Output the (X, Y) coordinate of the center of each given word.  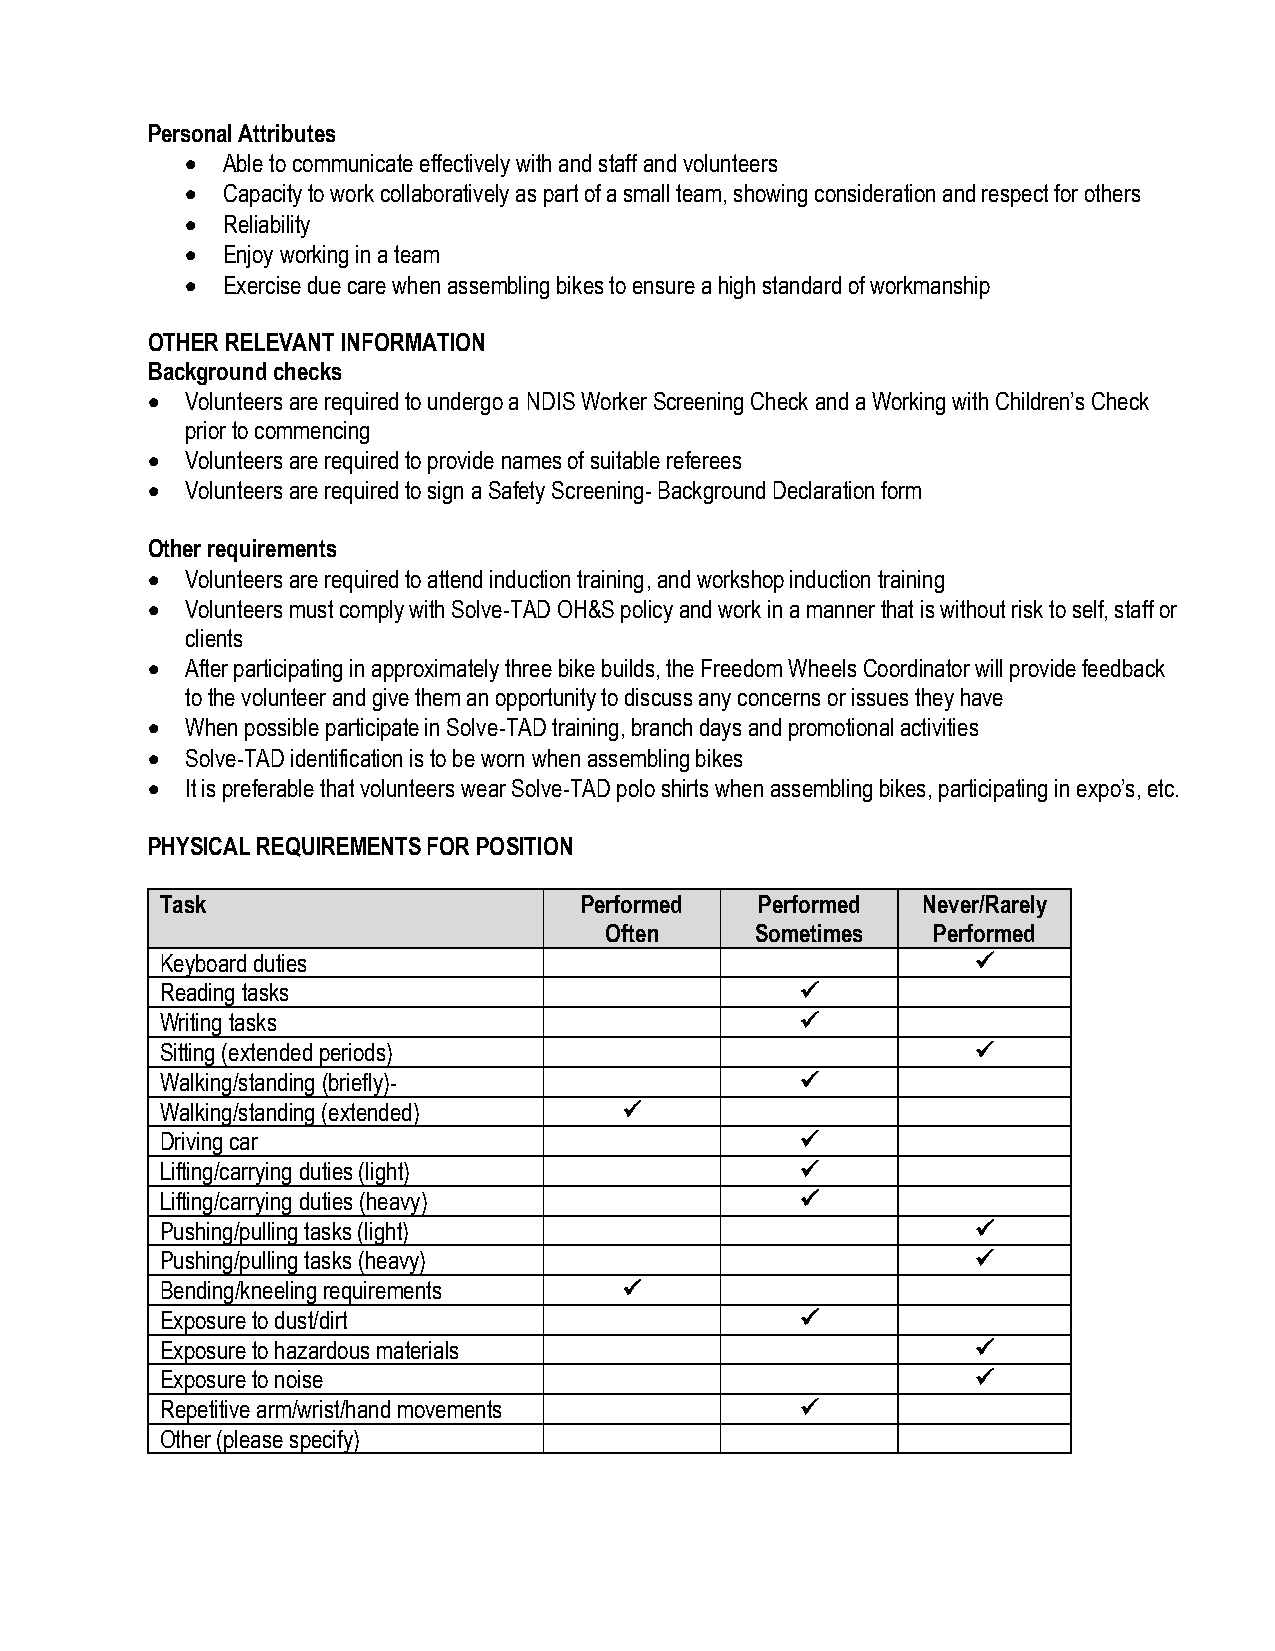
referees (704, 460)
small (646, 193)
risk (1027, 609)
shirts (685, 788)
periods (353, 1055)
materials (417, 1350)
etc (1161, 788)
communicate (353, 163)
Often (632, 933)
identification (346, 758)
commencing (312, 432)
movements (449, 1409)
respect (1015, 195)
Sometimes (809, 933)
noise (299, 1379)
